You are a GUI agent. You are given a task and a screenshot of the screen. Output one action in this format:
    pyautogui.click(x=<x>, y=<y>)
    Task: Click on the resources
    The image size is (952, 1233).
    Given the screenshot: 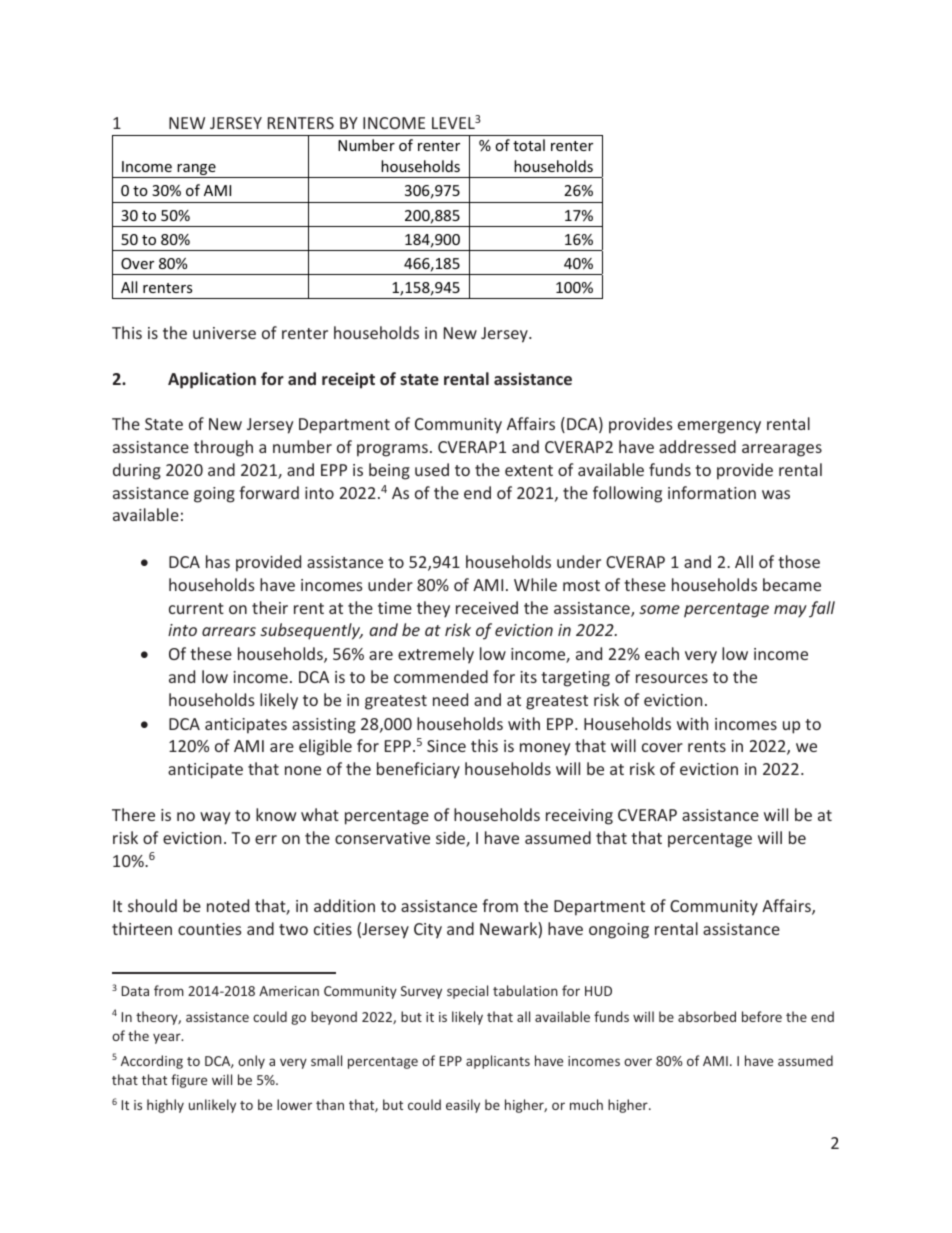 What is the action you would take?
    pyautogui.click(x=672, y=678)
